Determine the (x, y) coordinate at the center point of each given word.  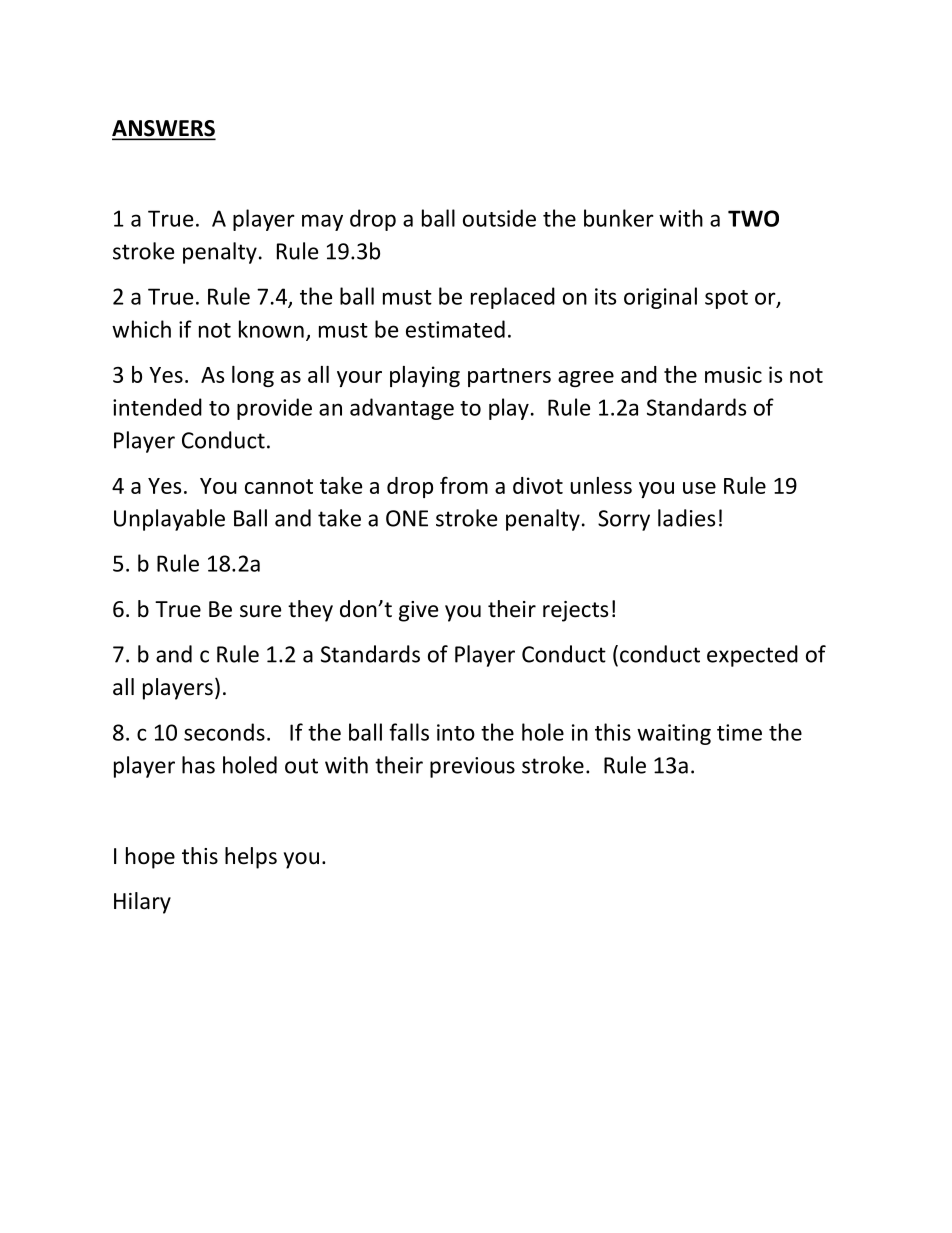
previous (472, 767)
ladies (686, 518)
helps (251, 858)
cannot (279, 486)
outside (499, 218)
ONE (407, 518)
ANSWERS (164, 129)
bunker (619, 218)
